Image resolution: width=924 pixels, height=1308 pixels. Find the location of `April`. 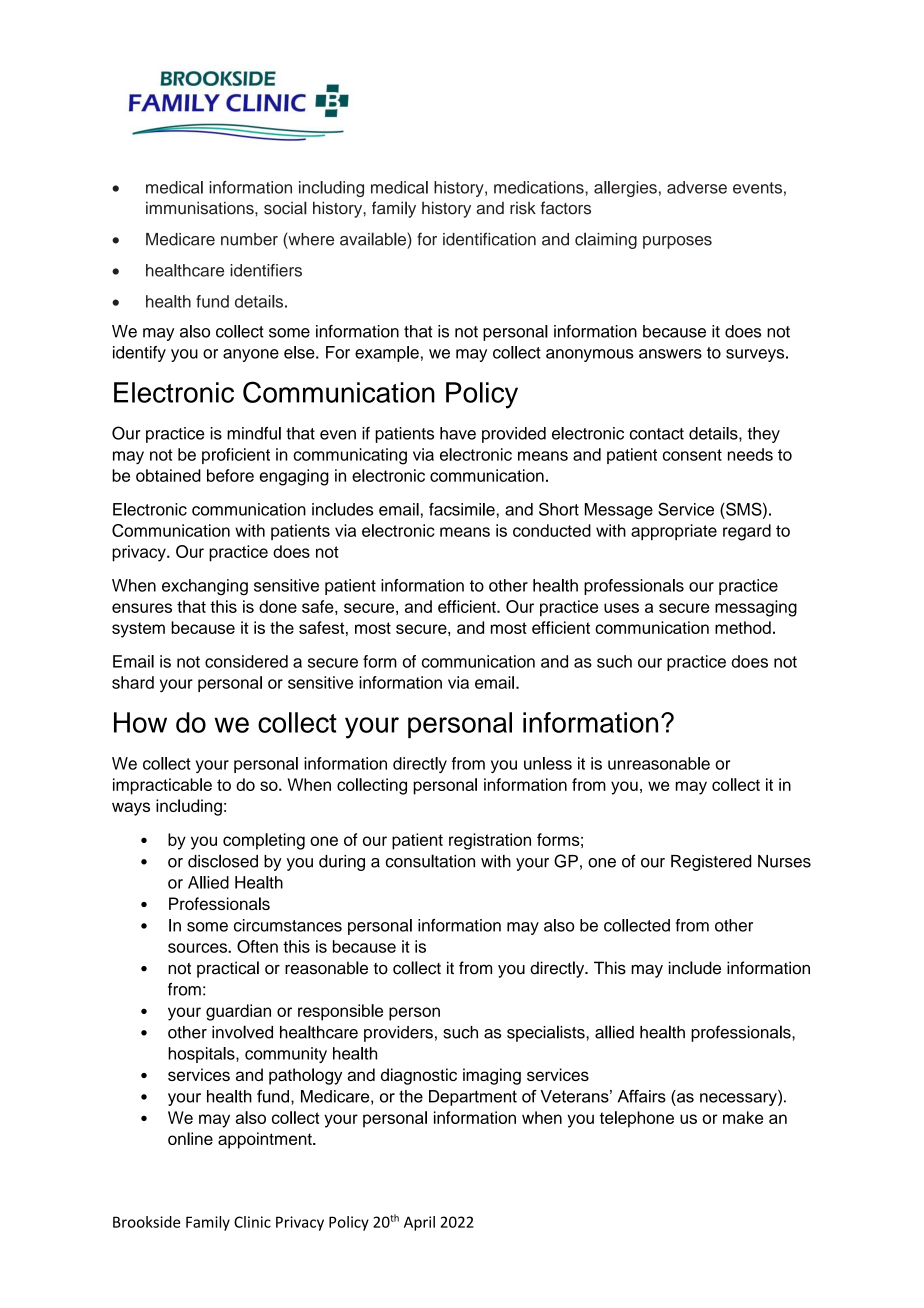

April is located at coordinates (419, 1223).
